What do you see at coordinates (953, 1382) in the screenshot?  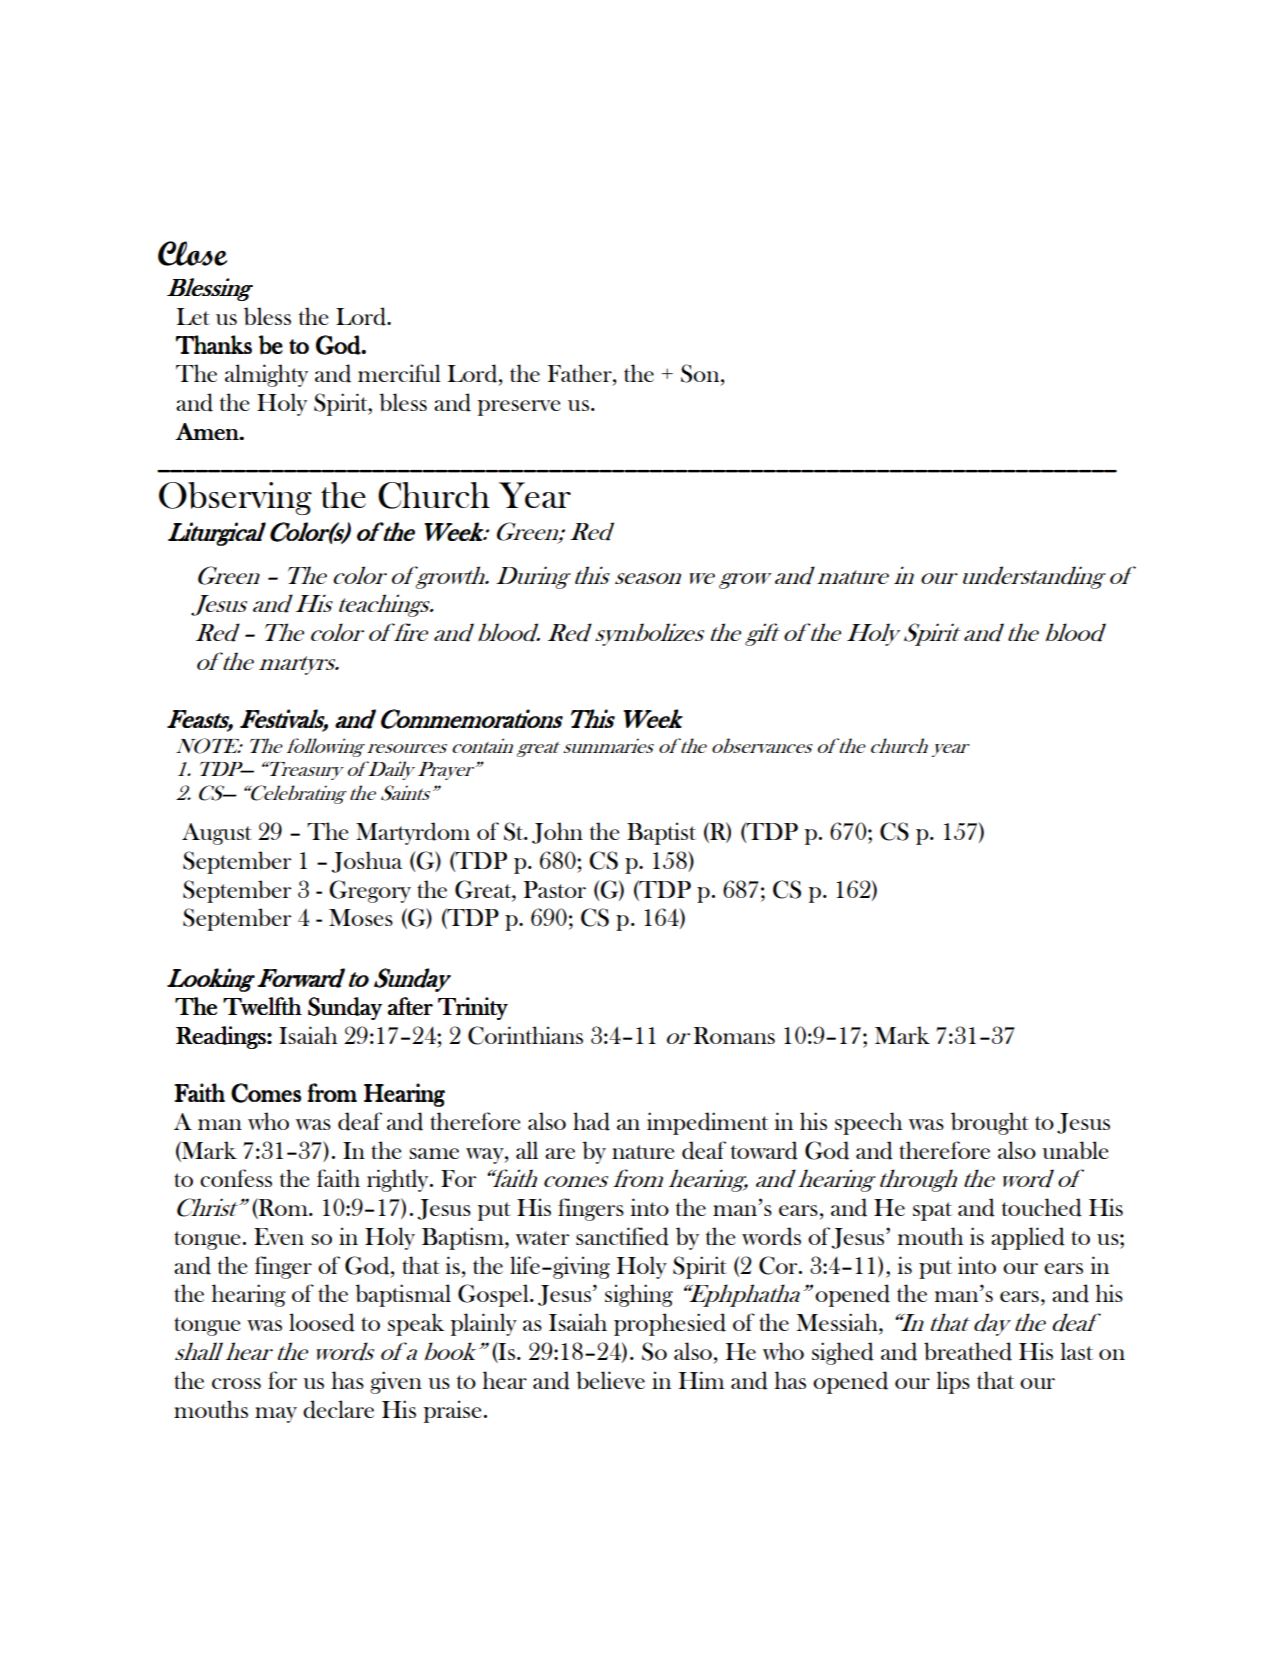 I see `lips` at bounding box center [953, 1382].
